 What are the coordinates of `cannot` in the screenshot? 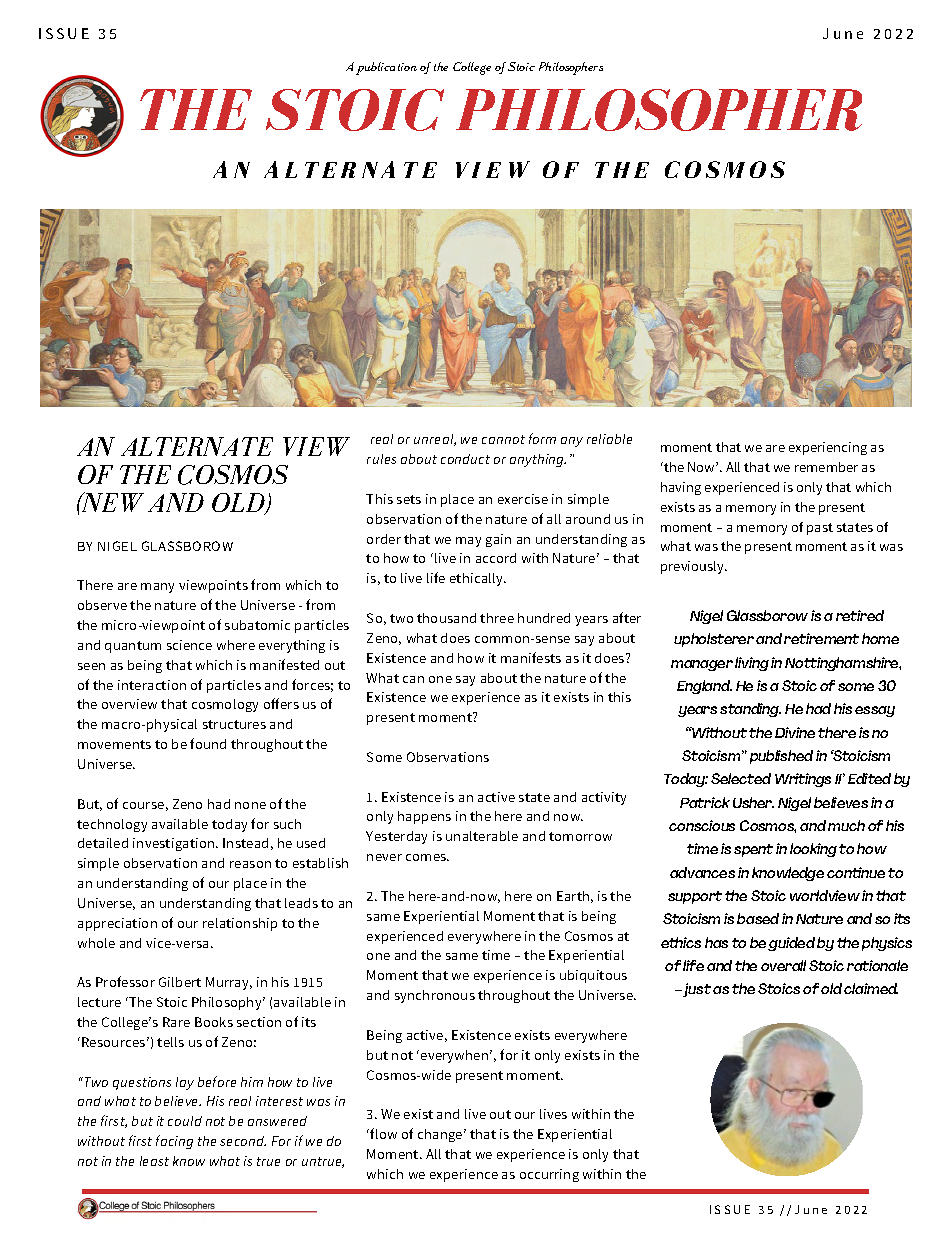 It's located at (503, 439).
